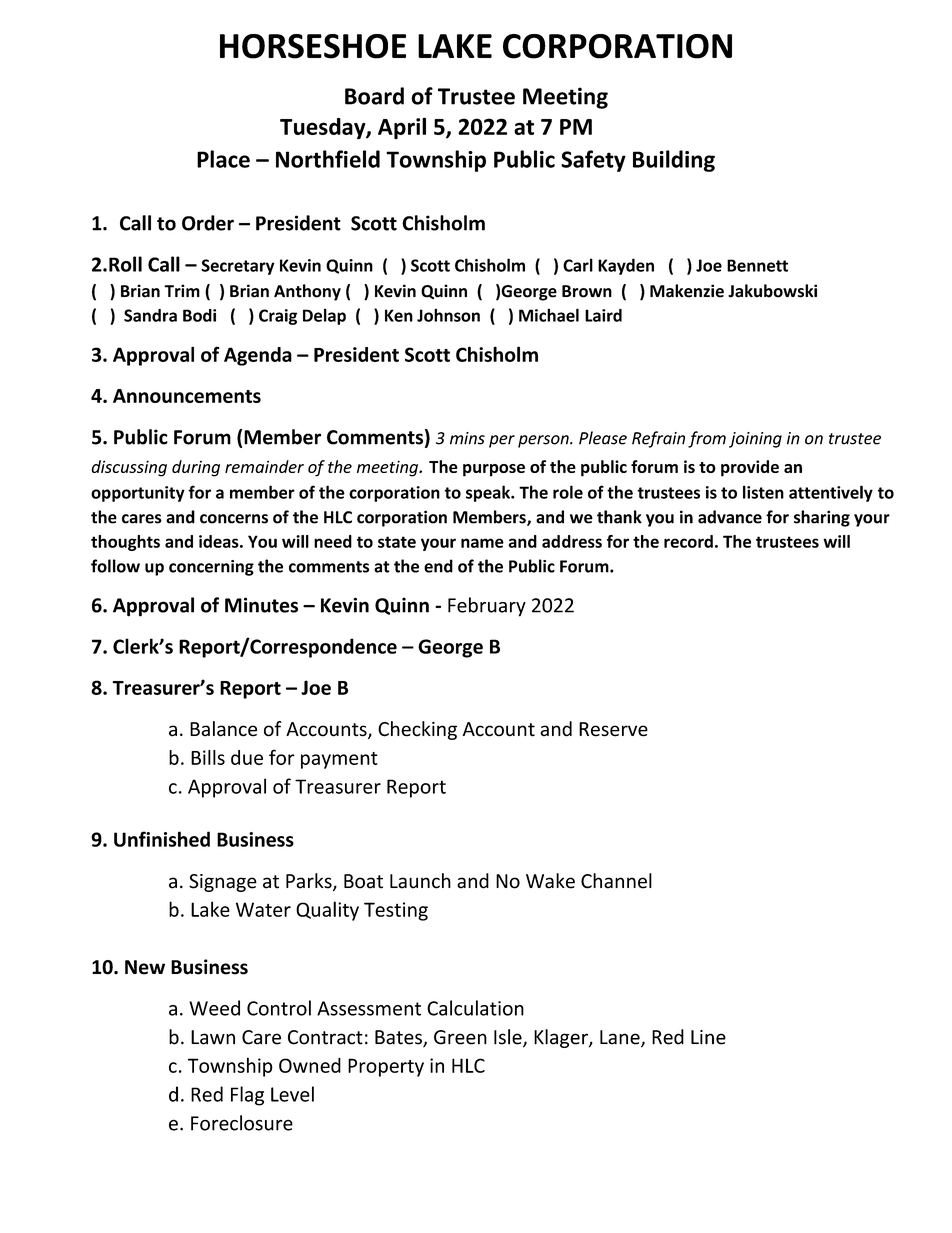  Describe the element at coordinates (247, 1096) in the page. I see `Flag` at that location.
